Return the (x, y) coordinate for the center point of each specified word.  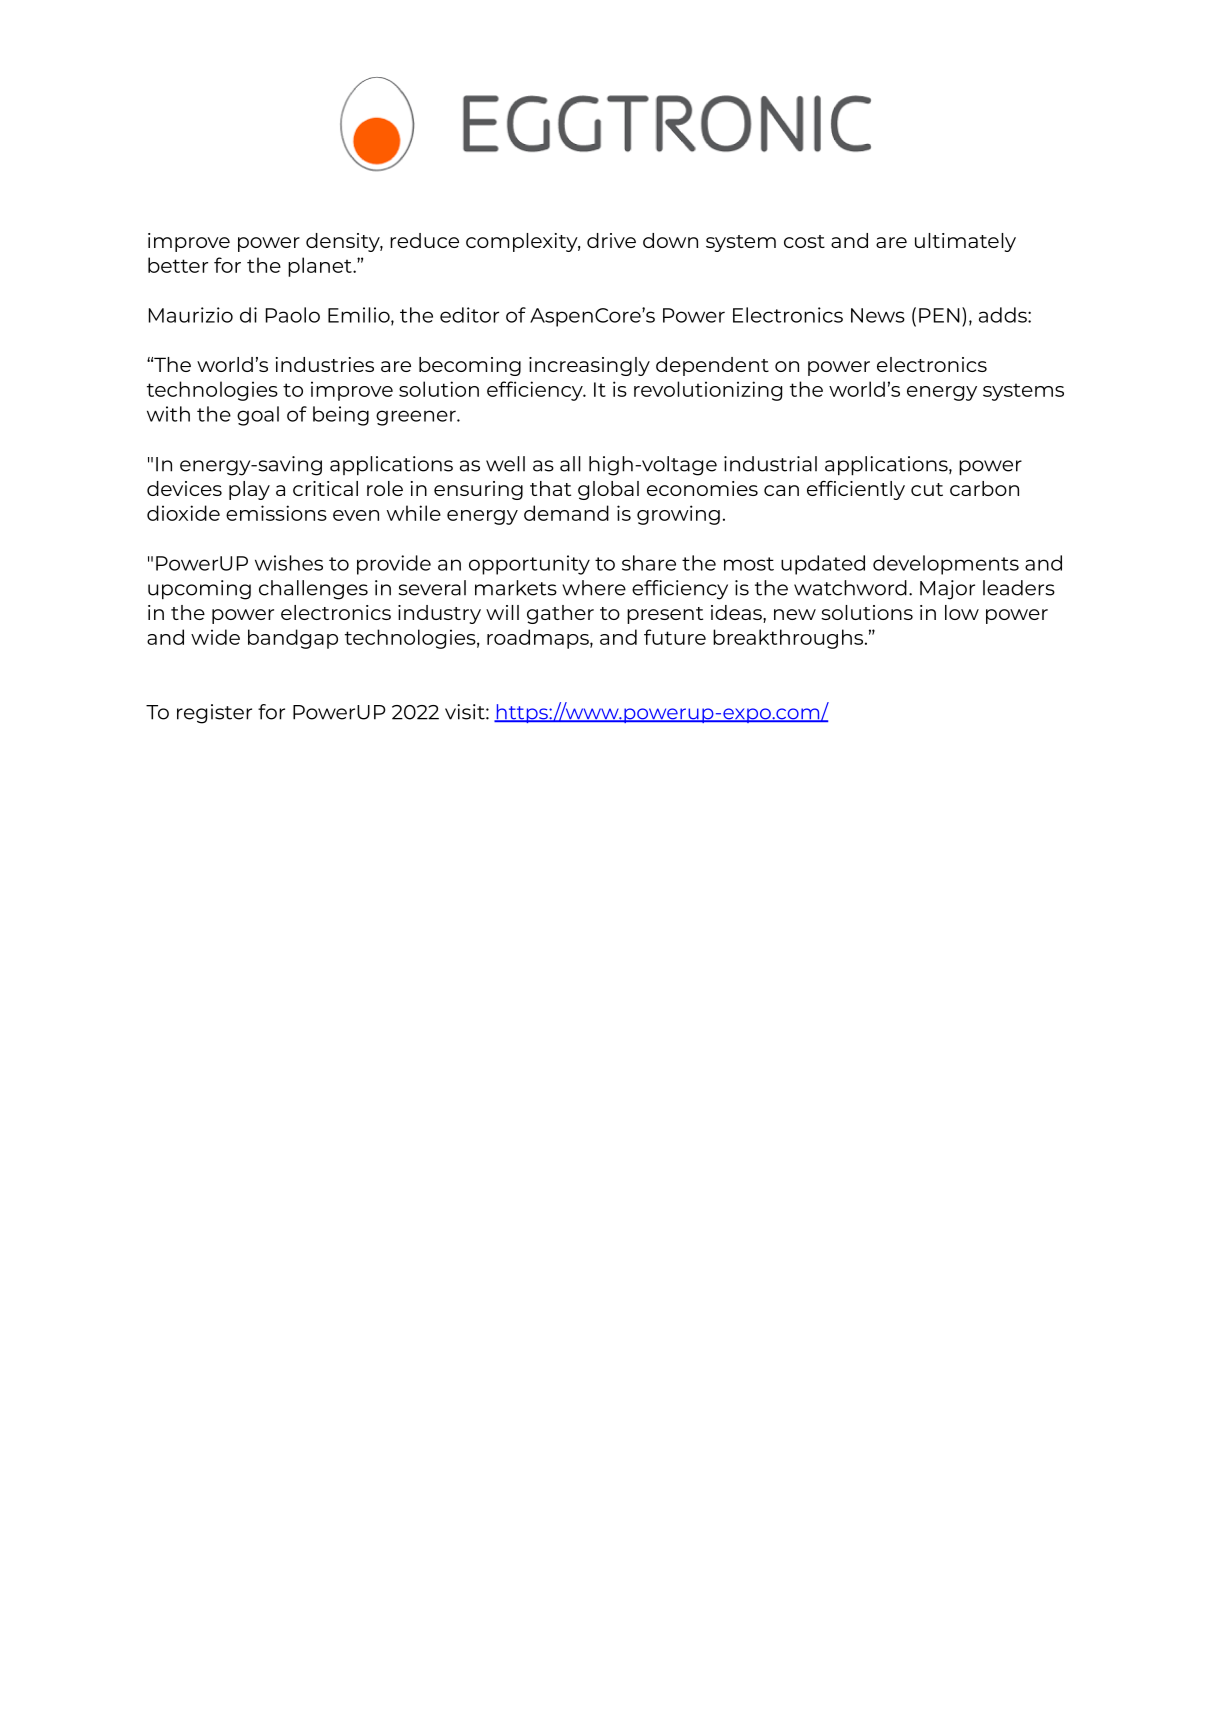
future (675, 637)
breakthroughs (789, 639)
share (649, 563)
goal (258, 416)
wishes (289, 563)
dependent (712, 366)
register (214, 714)
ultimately (965, 242)
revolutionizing (708, 391)
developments (946, 565)
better (178, 265)
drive (611, 240)
